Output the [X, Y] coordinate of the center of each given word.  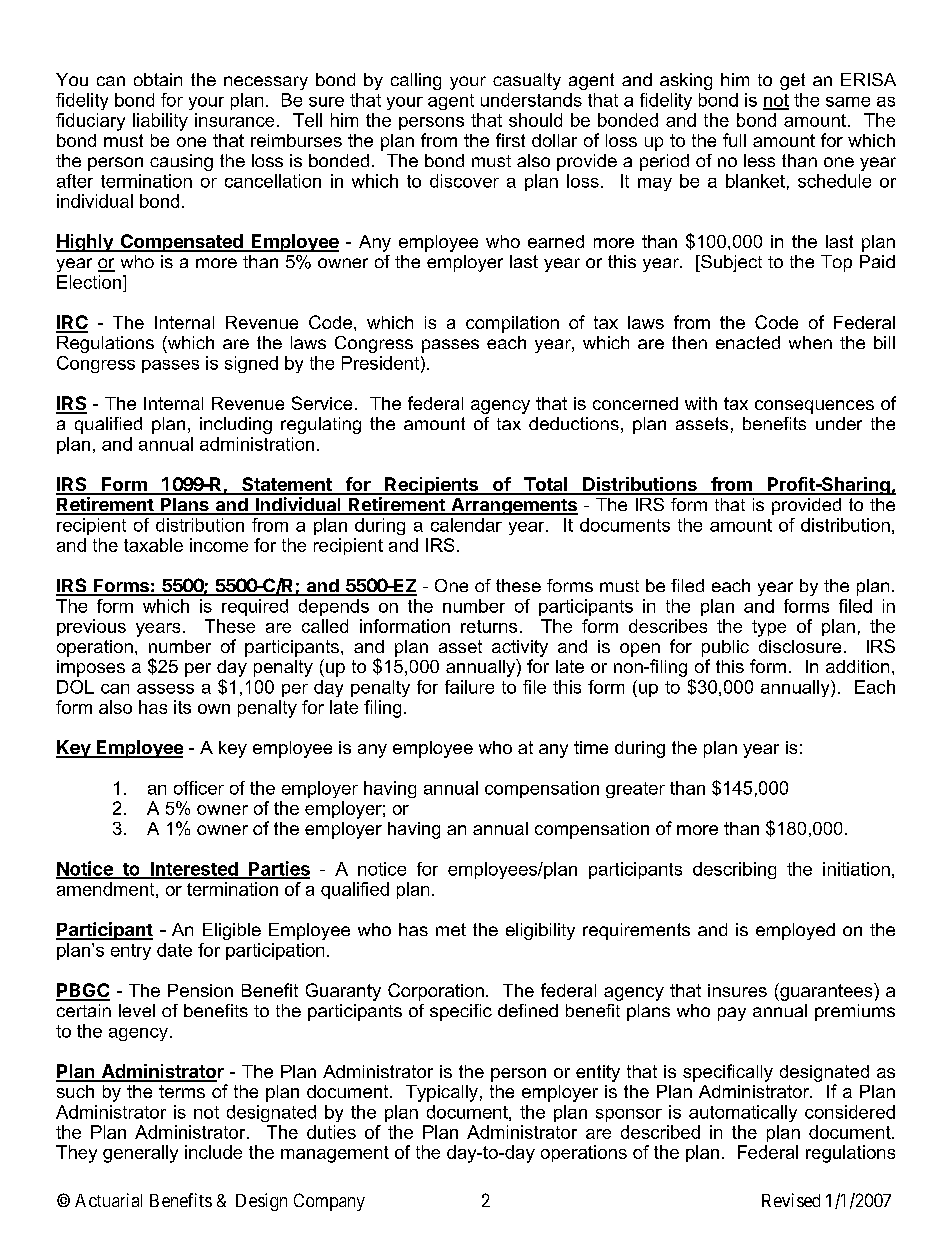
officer [199, 788]
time [591, 747]
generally [140, 1154]
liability [160, 122]
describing [734, 870]
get [792, 81]
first [510, 140]
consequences [814, 407]
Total [546, 485]
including [236, 425]
